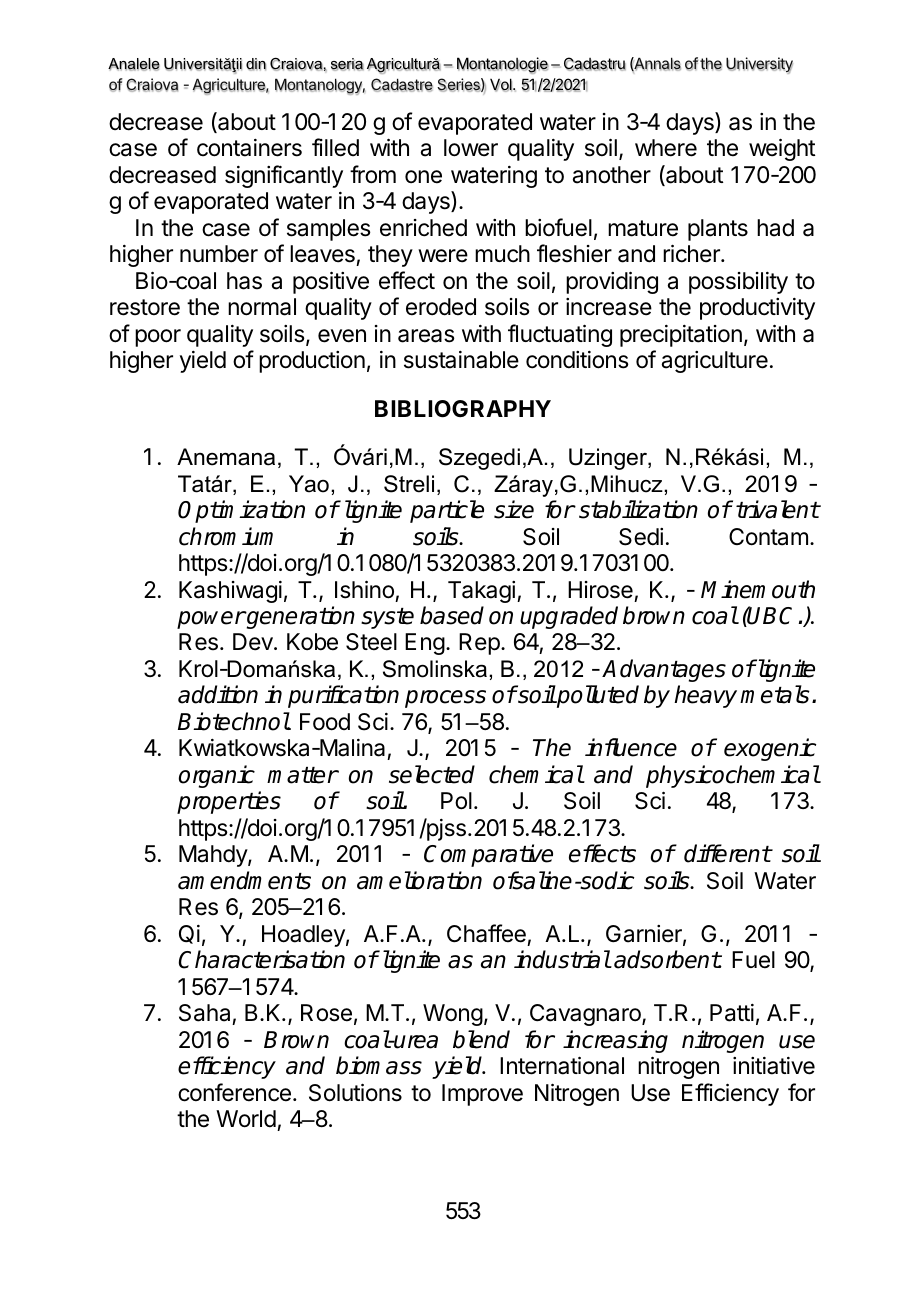 This page has width=924, height=1305. Describe the element at coordinates (452, 615) in the page. I see `based` at that location.
